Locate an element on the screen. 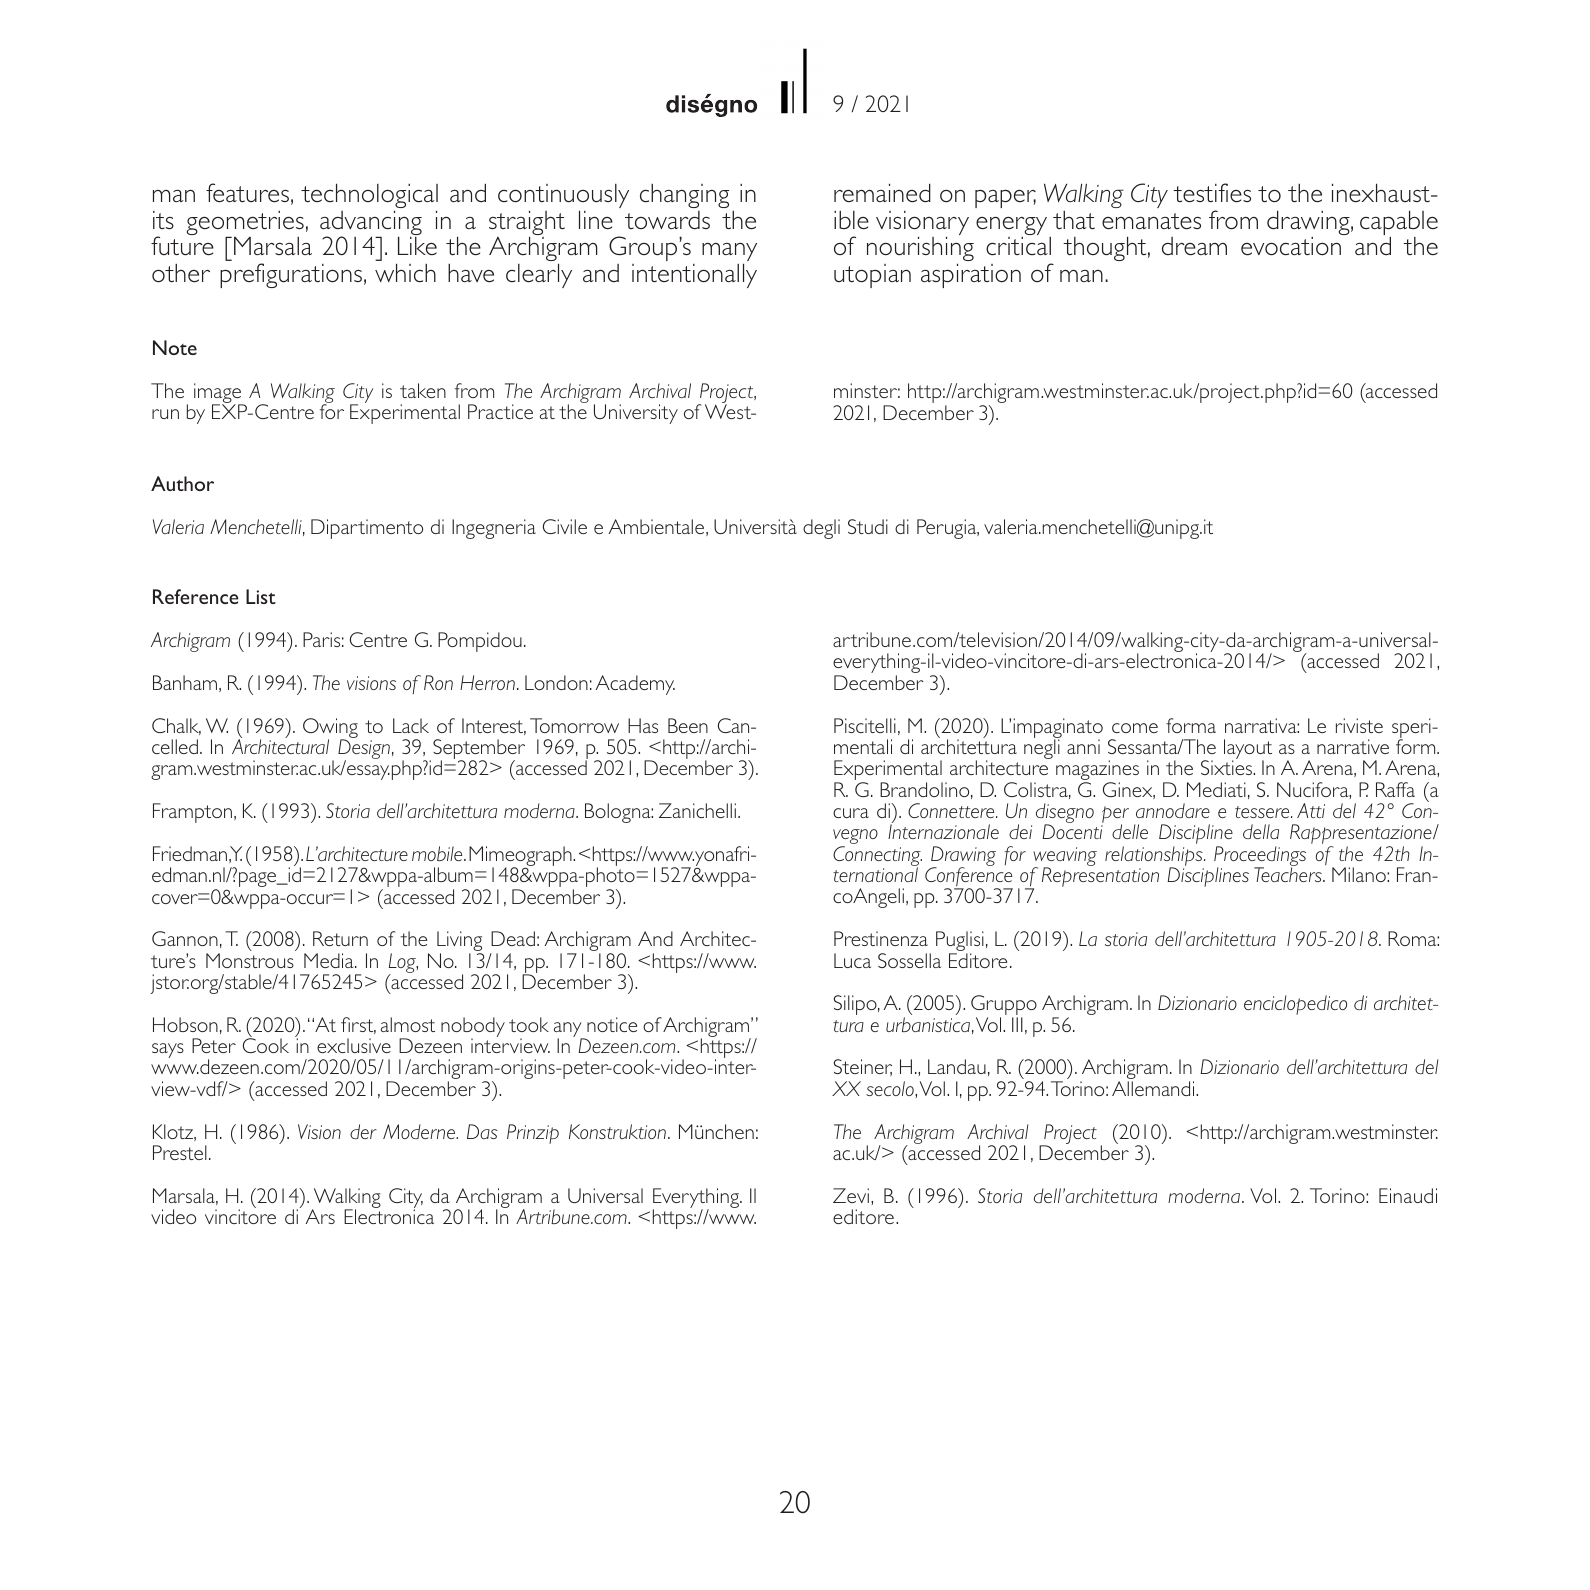 This screenshot has height=1590, width=1590. evocation is located at coordinates (1291, 246).
